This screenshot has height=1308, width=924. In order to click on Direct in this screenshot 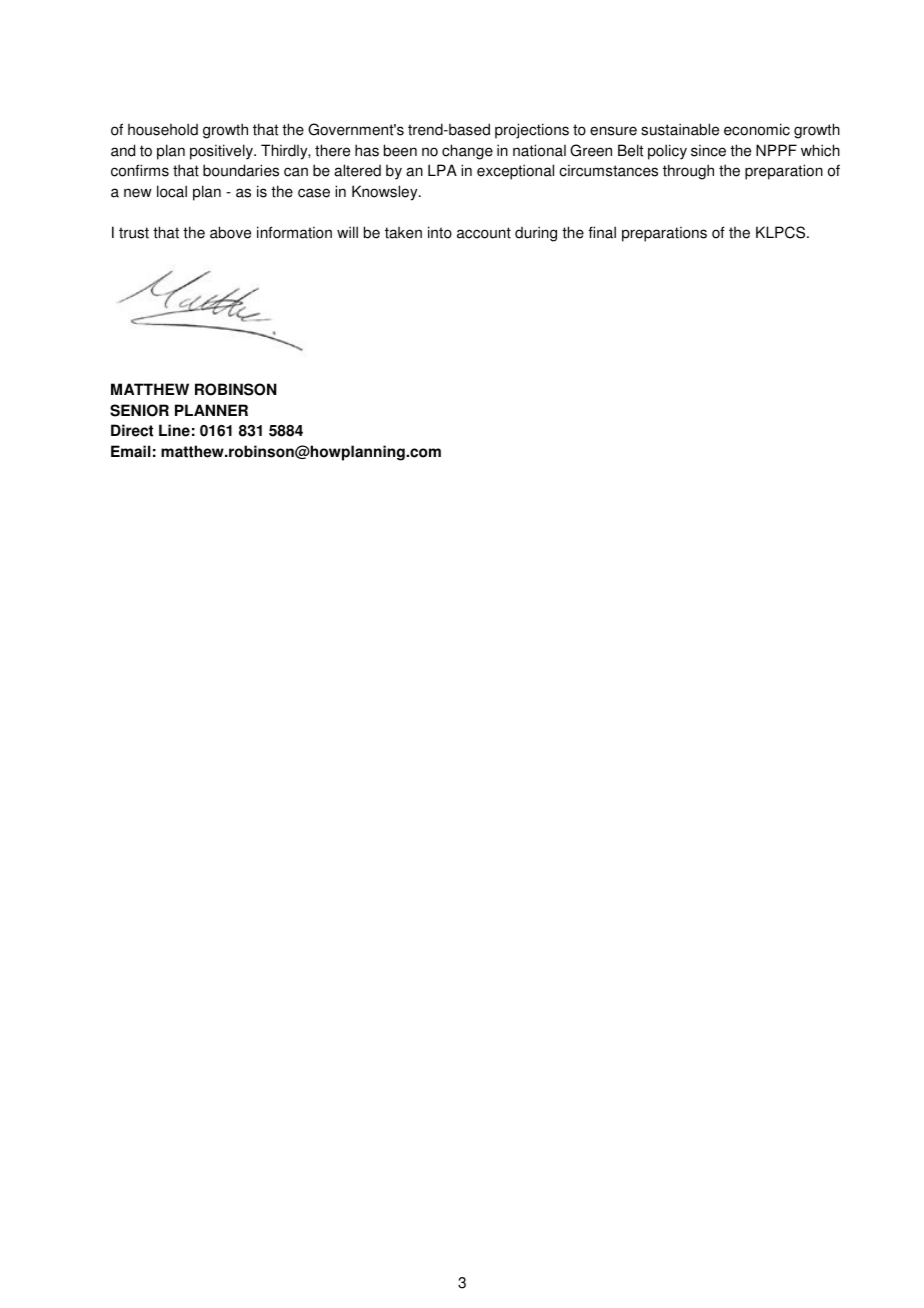, I will do `click(132, 430)`.
